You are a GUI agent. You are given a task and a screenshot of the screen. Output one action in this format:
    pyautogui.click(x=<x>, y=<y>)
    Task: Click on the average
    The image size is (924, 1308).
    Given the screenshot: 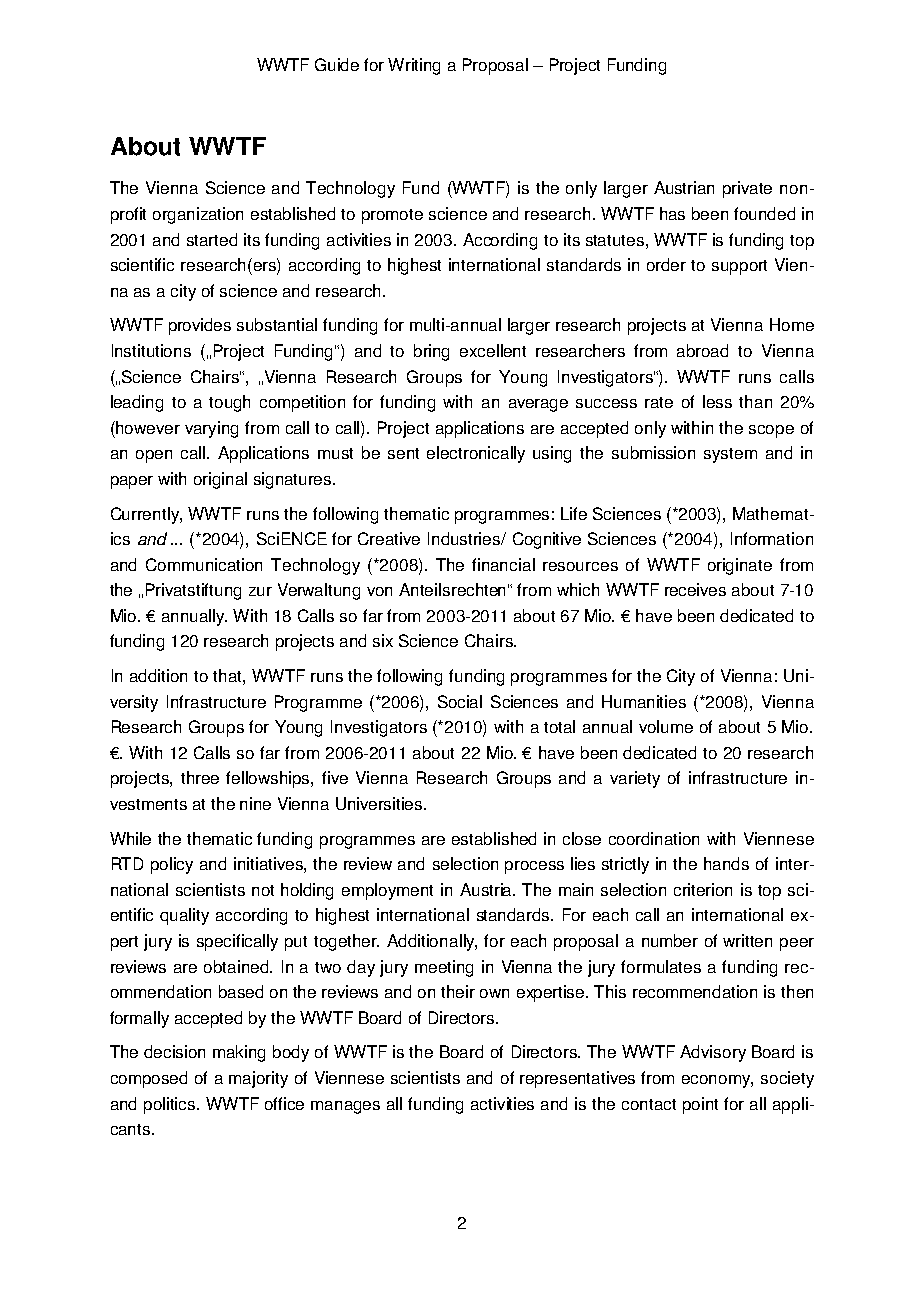 What is the action you would take?
    pyautogui.click(x=538, y=405)
